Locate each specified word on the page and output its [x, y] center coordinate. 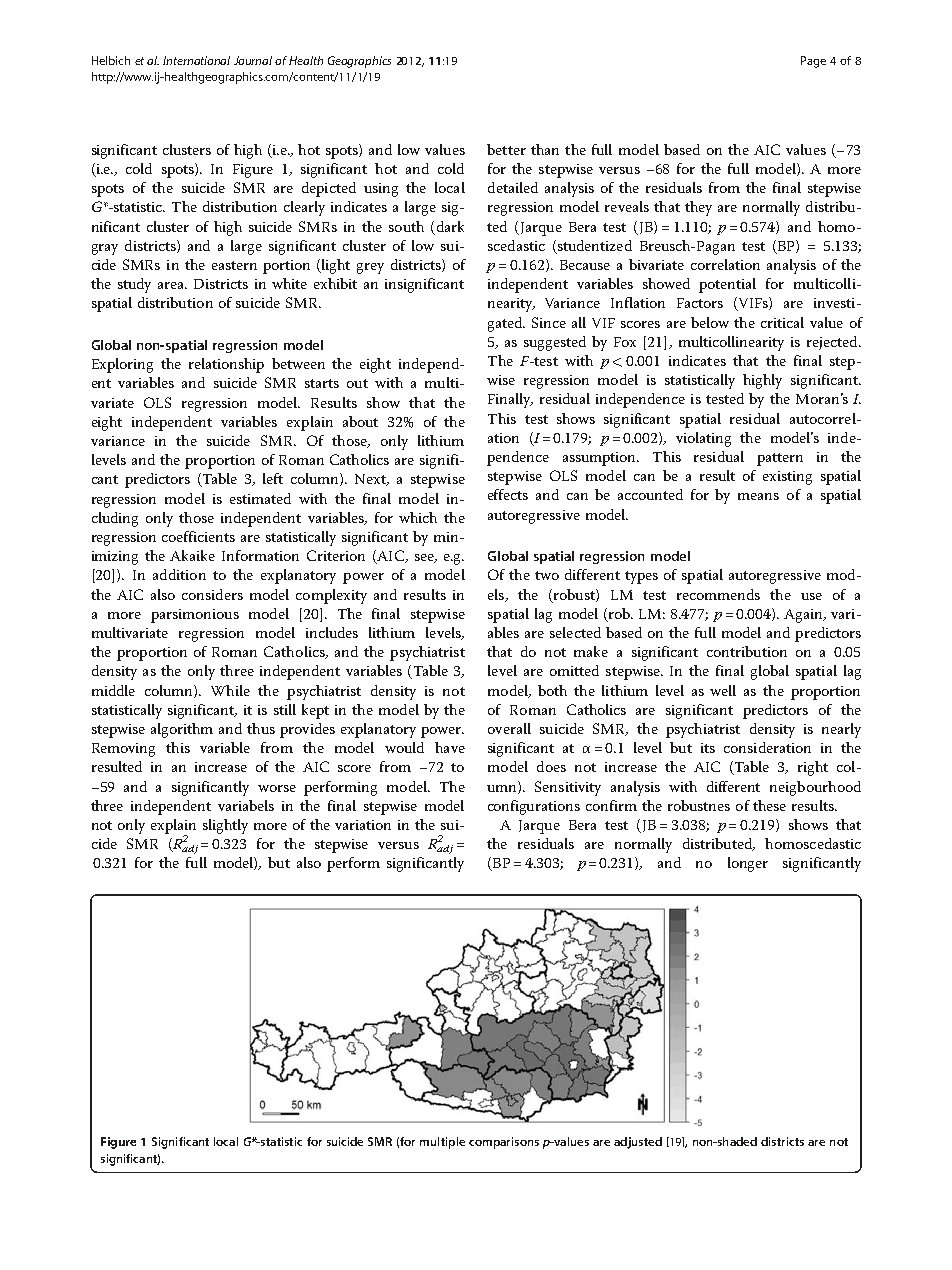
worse [277, 788]
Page [813, 62]
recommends [718, 594]
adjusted [638, 1143]
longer [748, 864]
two [547, 575]
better [506, 149]
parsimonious [195, 616]
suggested [555, 343]
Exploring [122, 365]
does [551, 766]
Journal [253, 60]
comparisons [504, 1143]
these [769, 805]
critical [782, 322]
